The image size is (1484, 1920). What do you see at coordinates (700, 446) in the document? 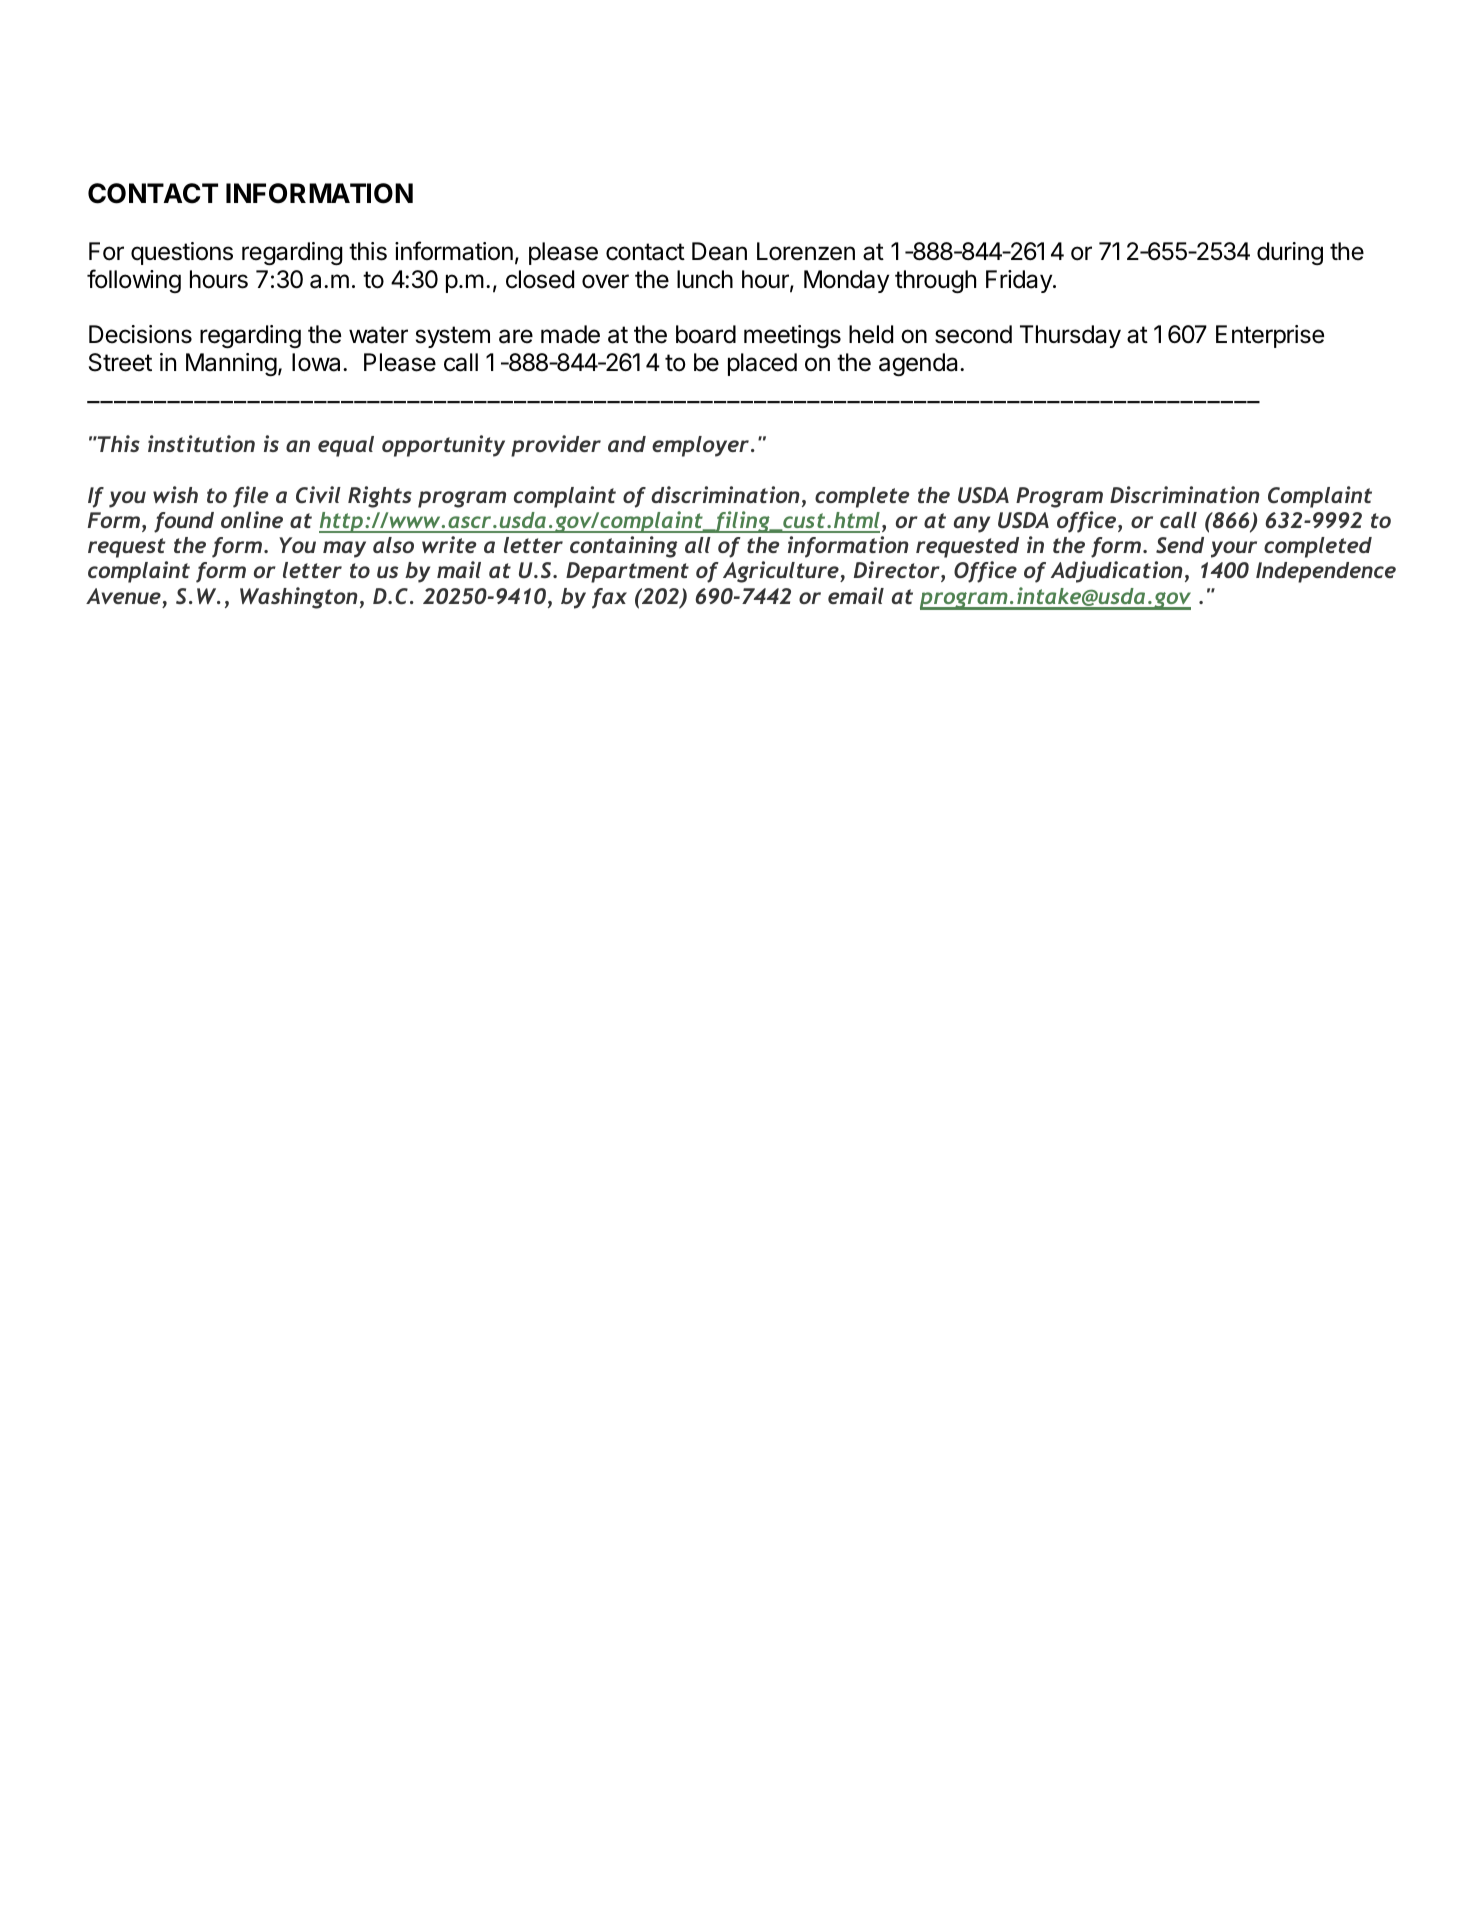
I see `employer` at bounding box center [700, 446].
